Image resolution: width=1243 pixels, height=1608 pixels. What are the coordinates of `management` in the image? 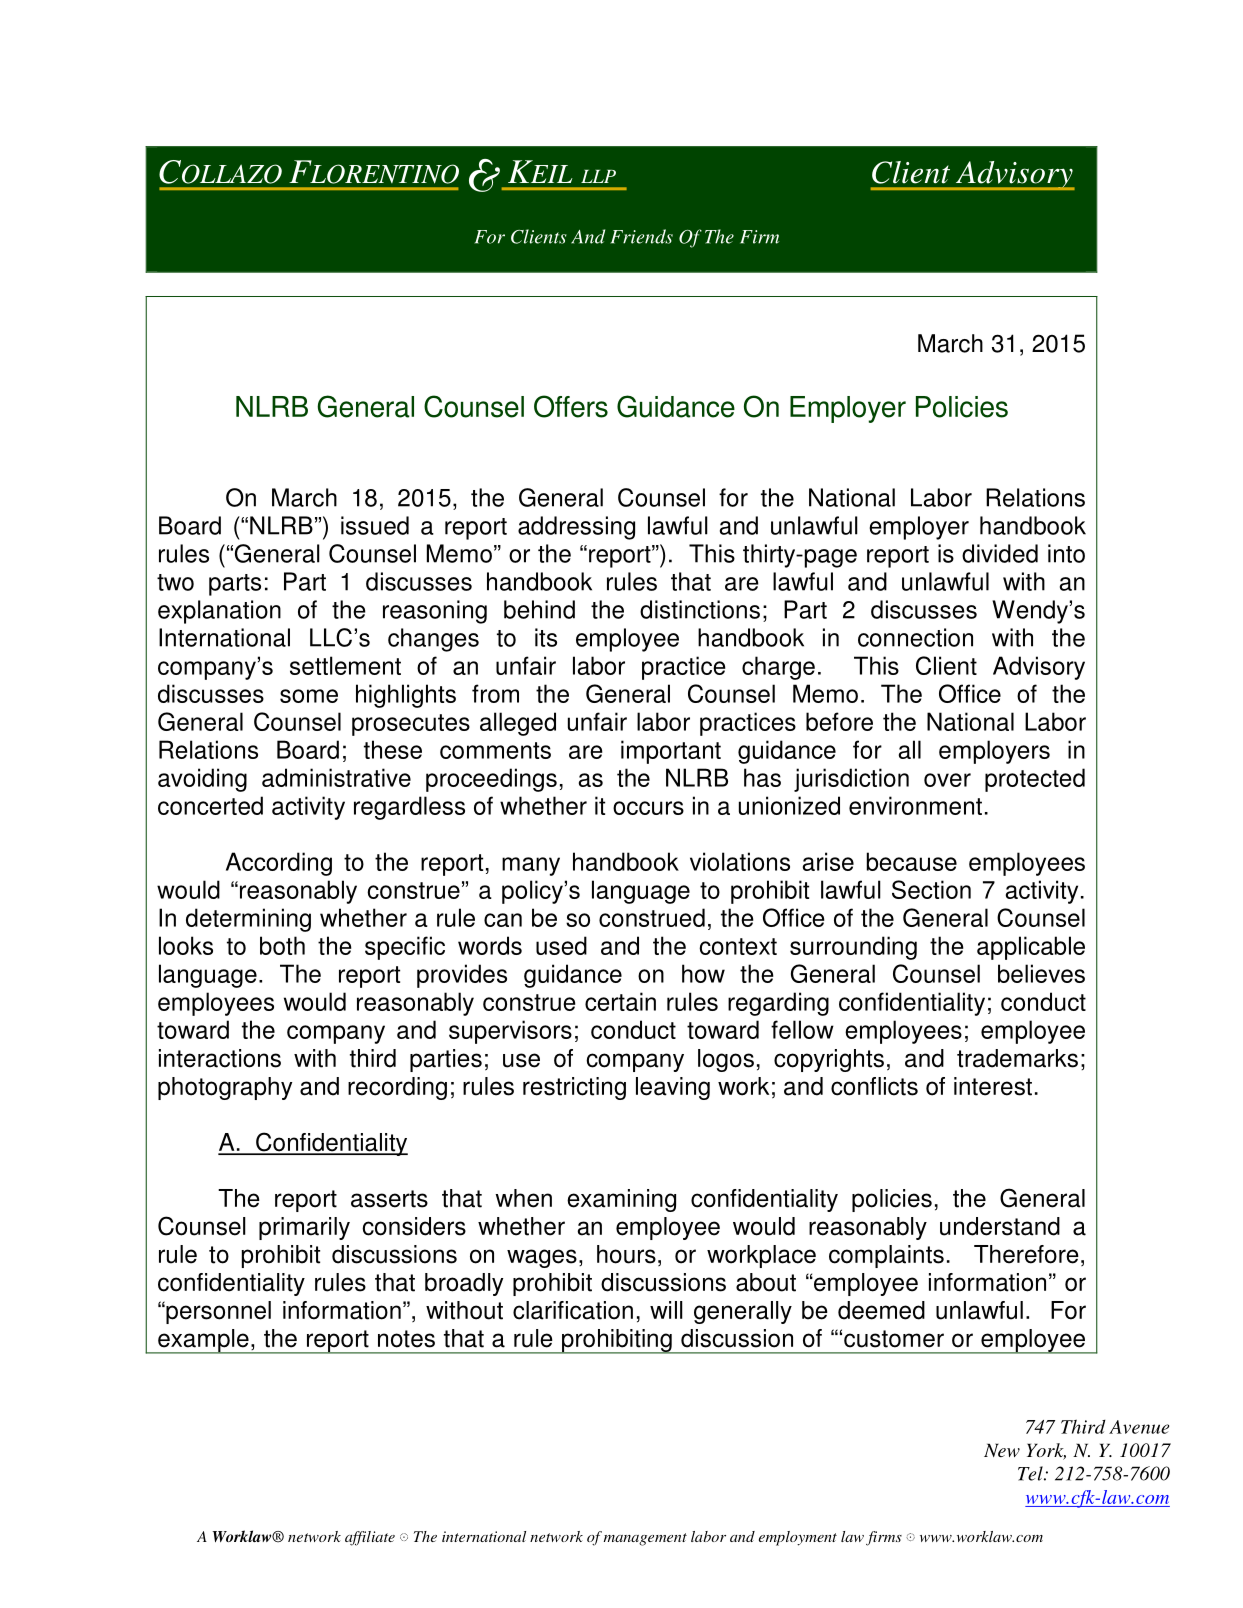 It's located at (645, 1539).
